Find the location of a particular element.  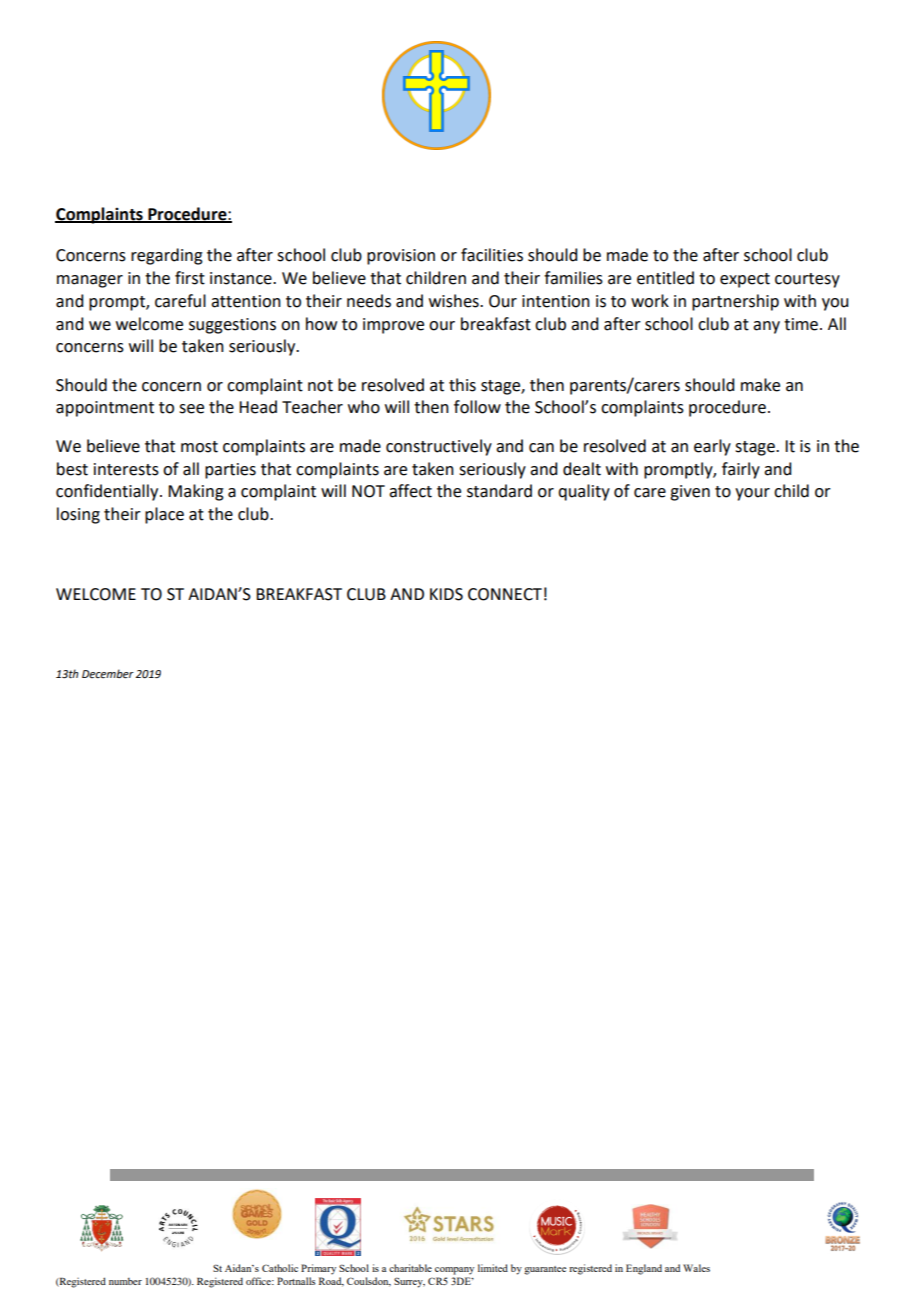

first is located at coordinates (190, 278).
